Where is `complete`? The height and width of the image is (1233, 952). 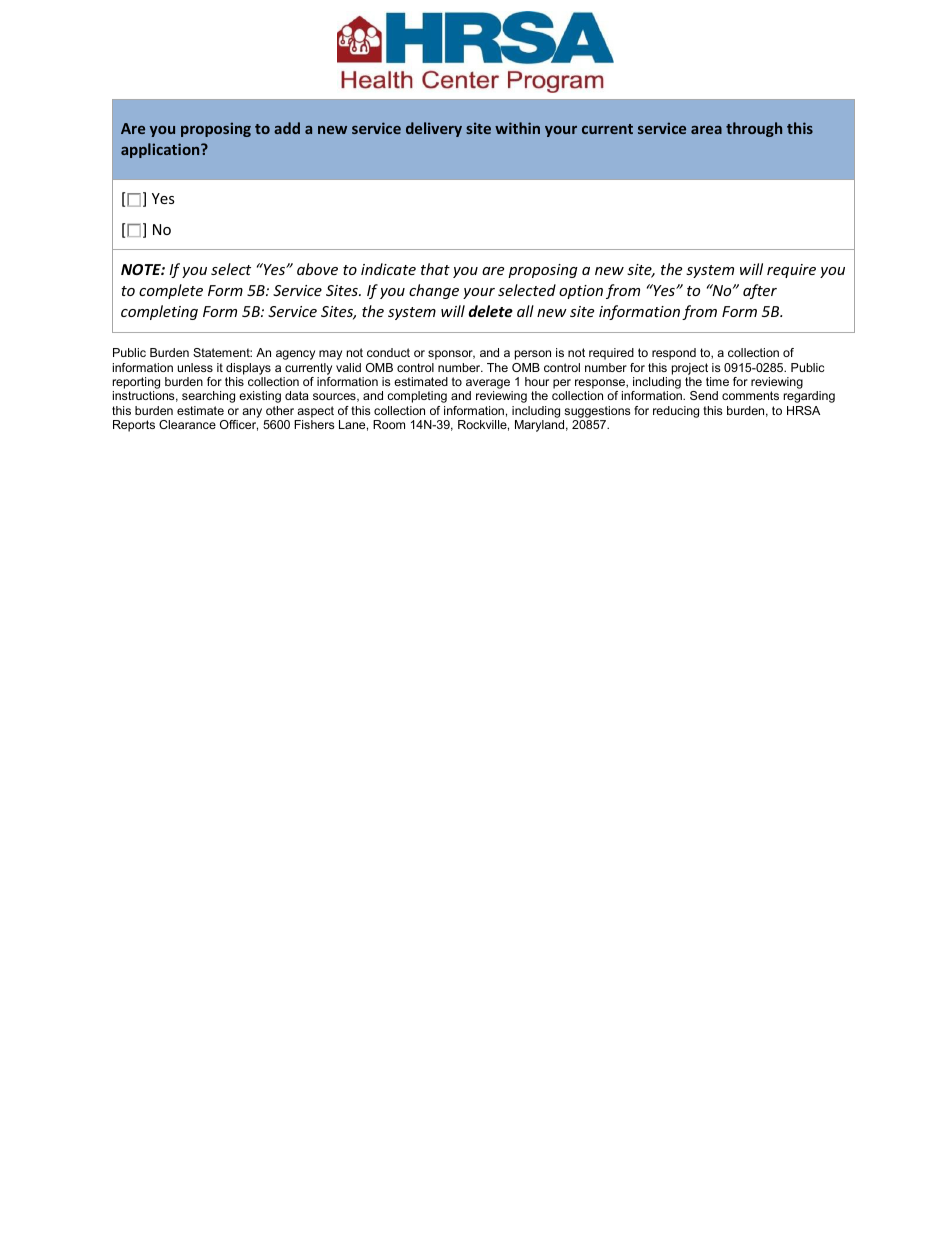
complete is located at coordinates (171, 291).
